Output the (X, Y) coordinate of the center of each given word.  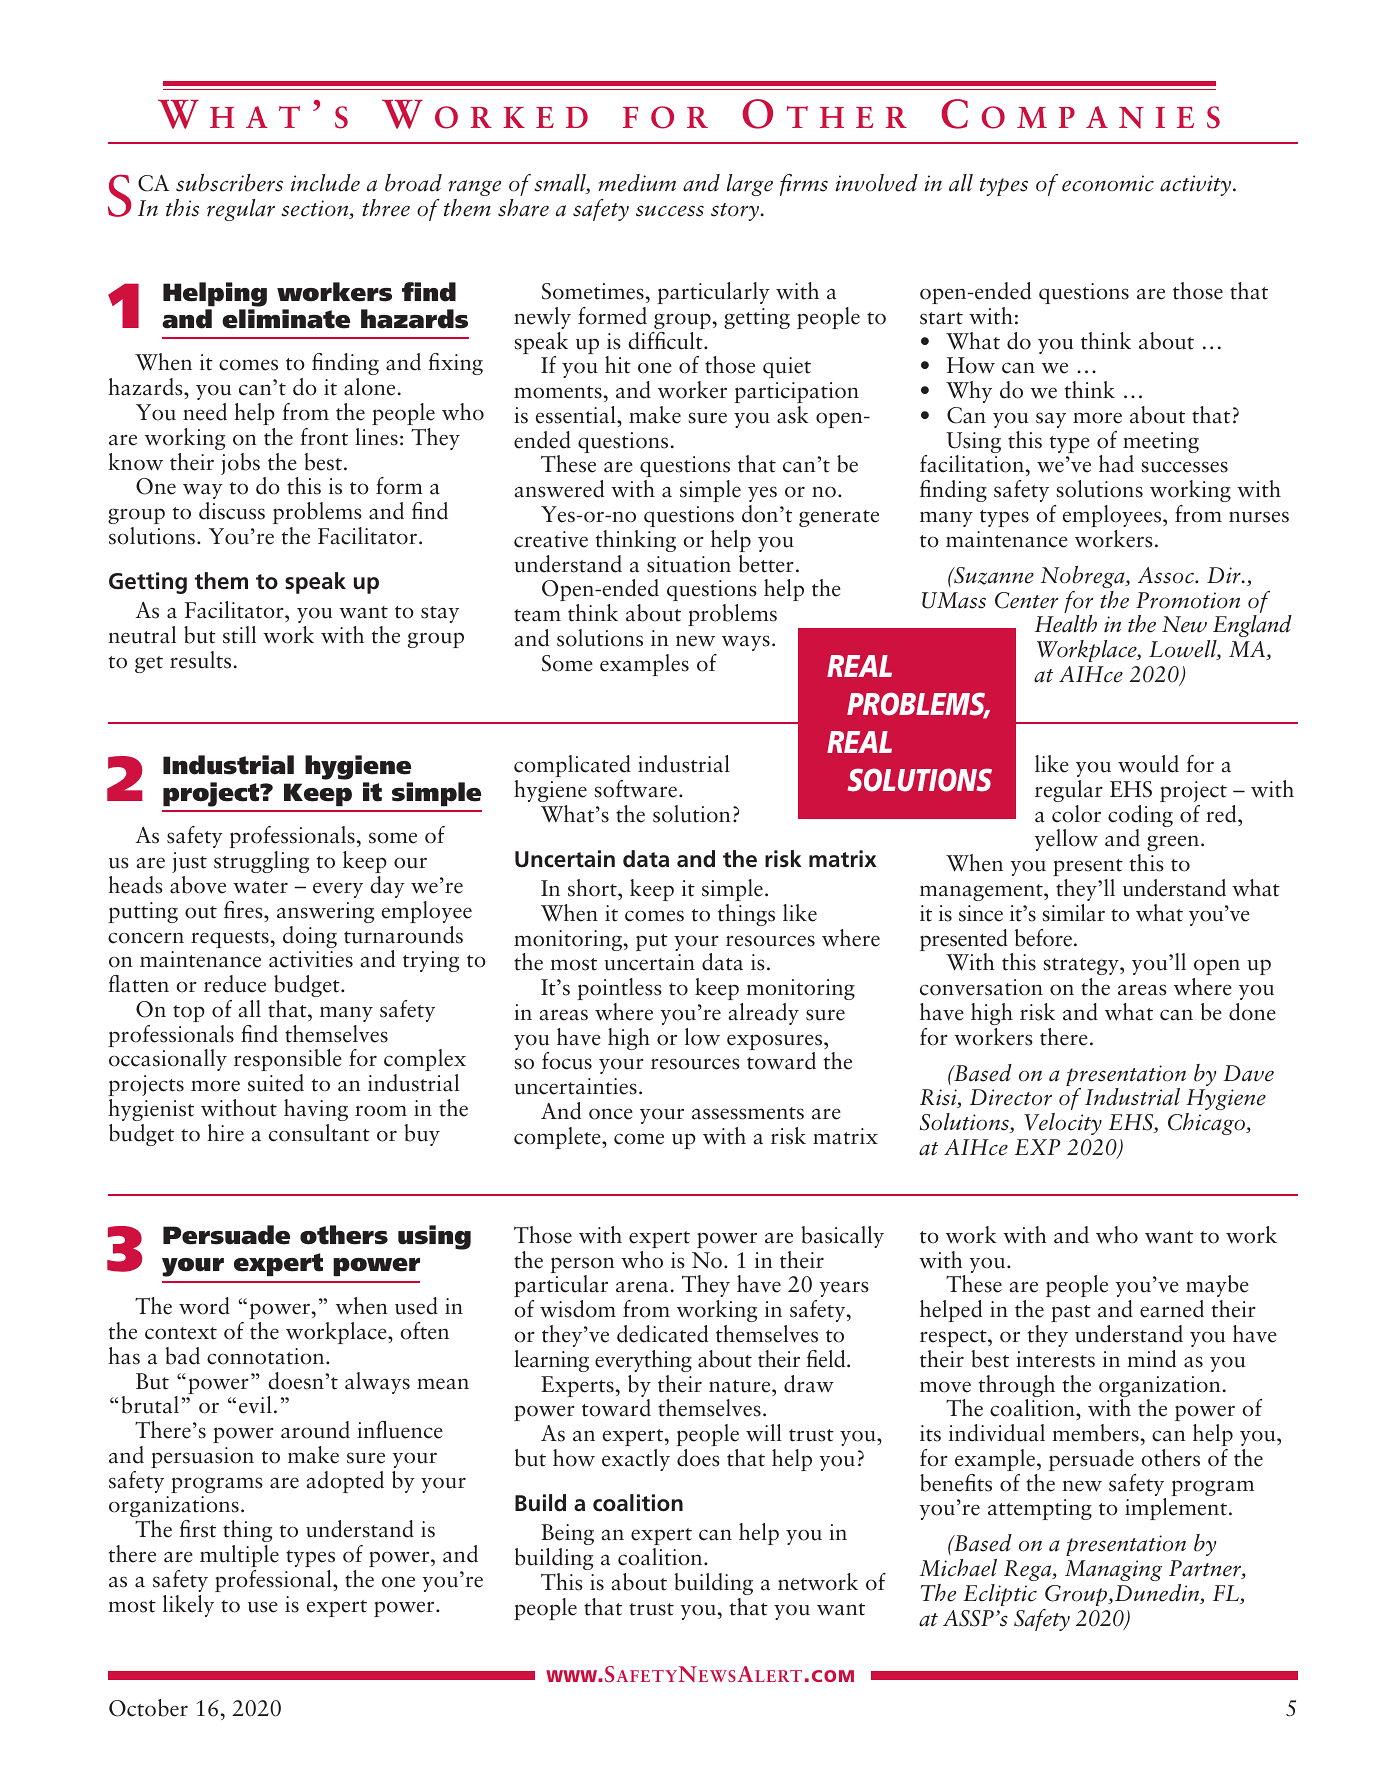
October (148, 1708)
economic (1108, 183)
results (200, 660)
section (316, 209)
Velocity (1063, 1124)
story (736, 212)
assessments (748, 1113)
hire (225, 1133)
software (635, 789)
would (1148, 764)
